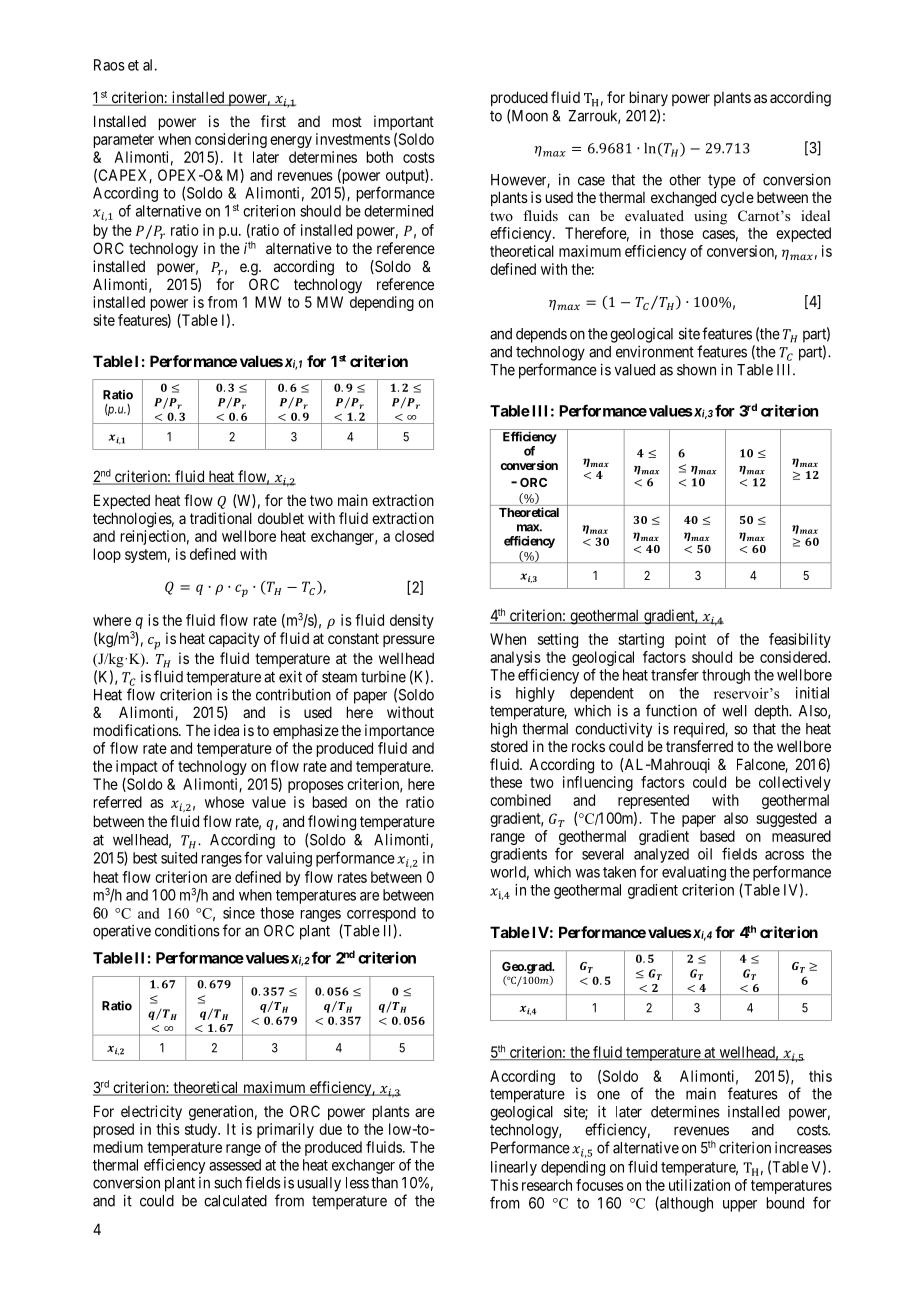  I want to click on evaluating, so click(694, 873).
